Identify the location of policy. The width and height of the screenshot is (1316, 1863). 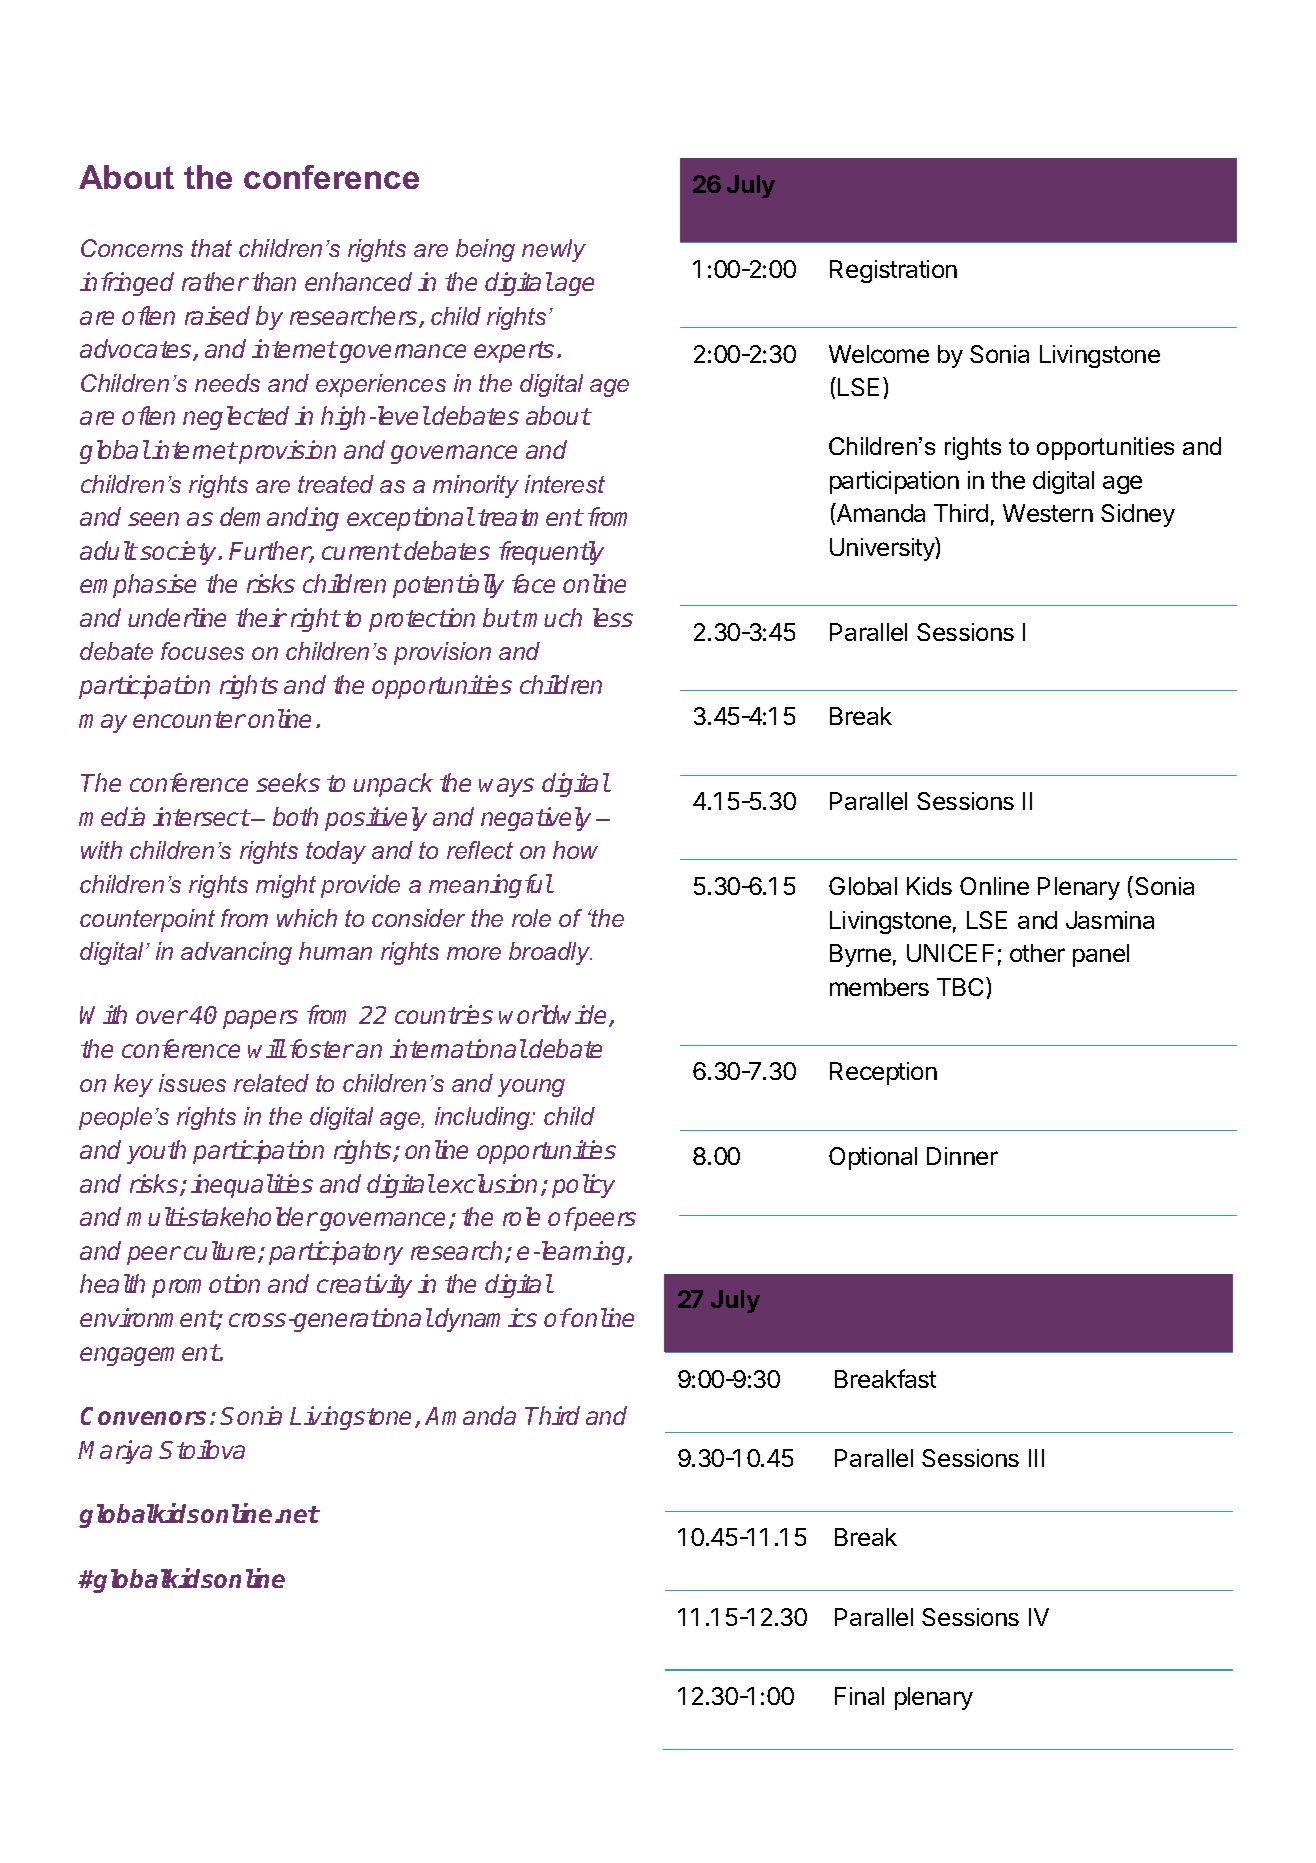
(583, 1186).
